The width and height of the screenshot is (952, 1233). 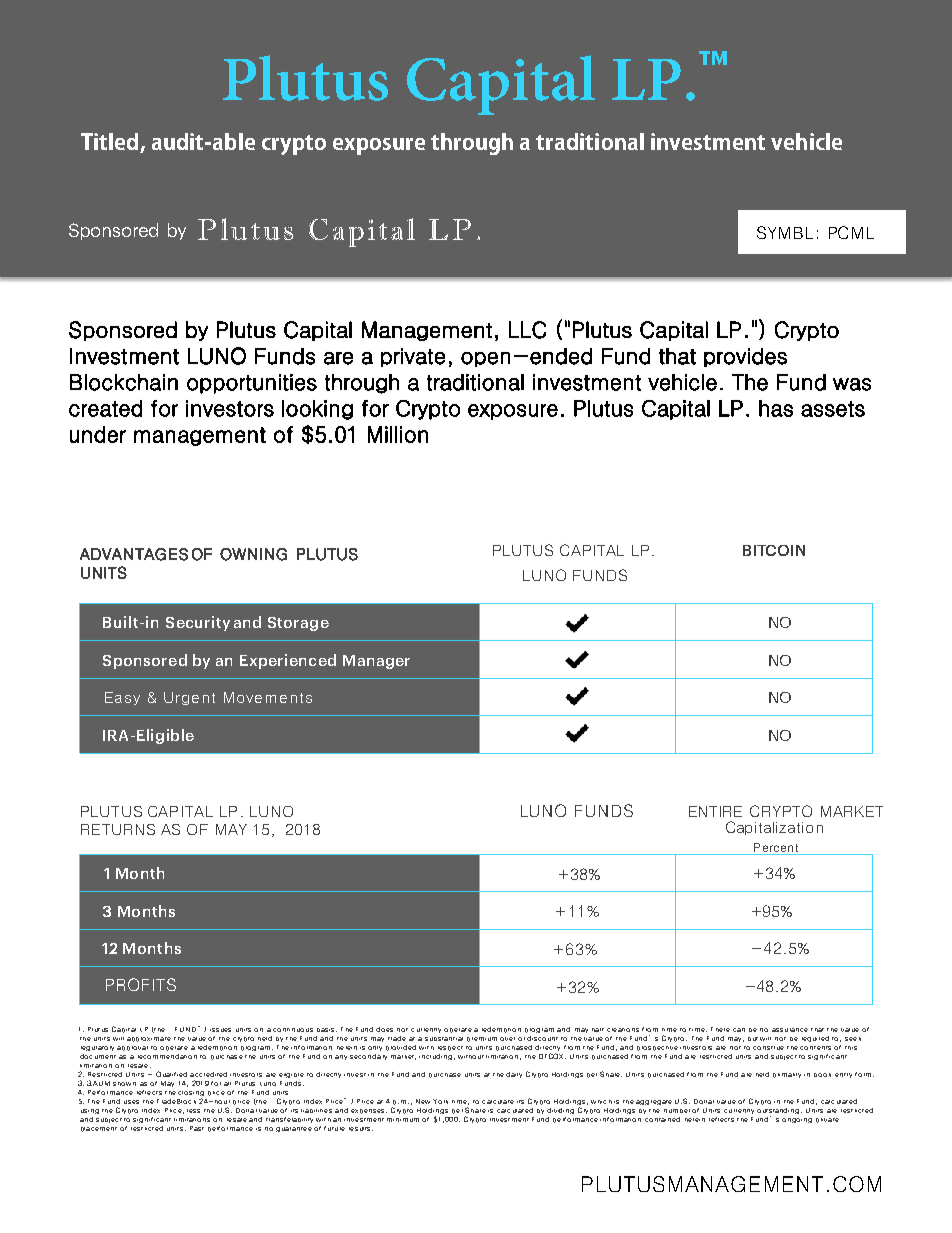 I want to click on Manager, so click(x=376, y=662).
